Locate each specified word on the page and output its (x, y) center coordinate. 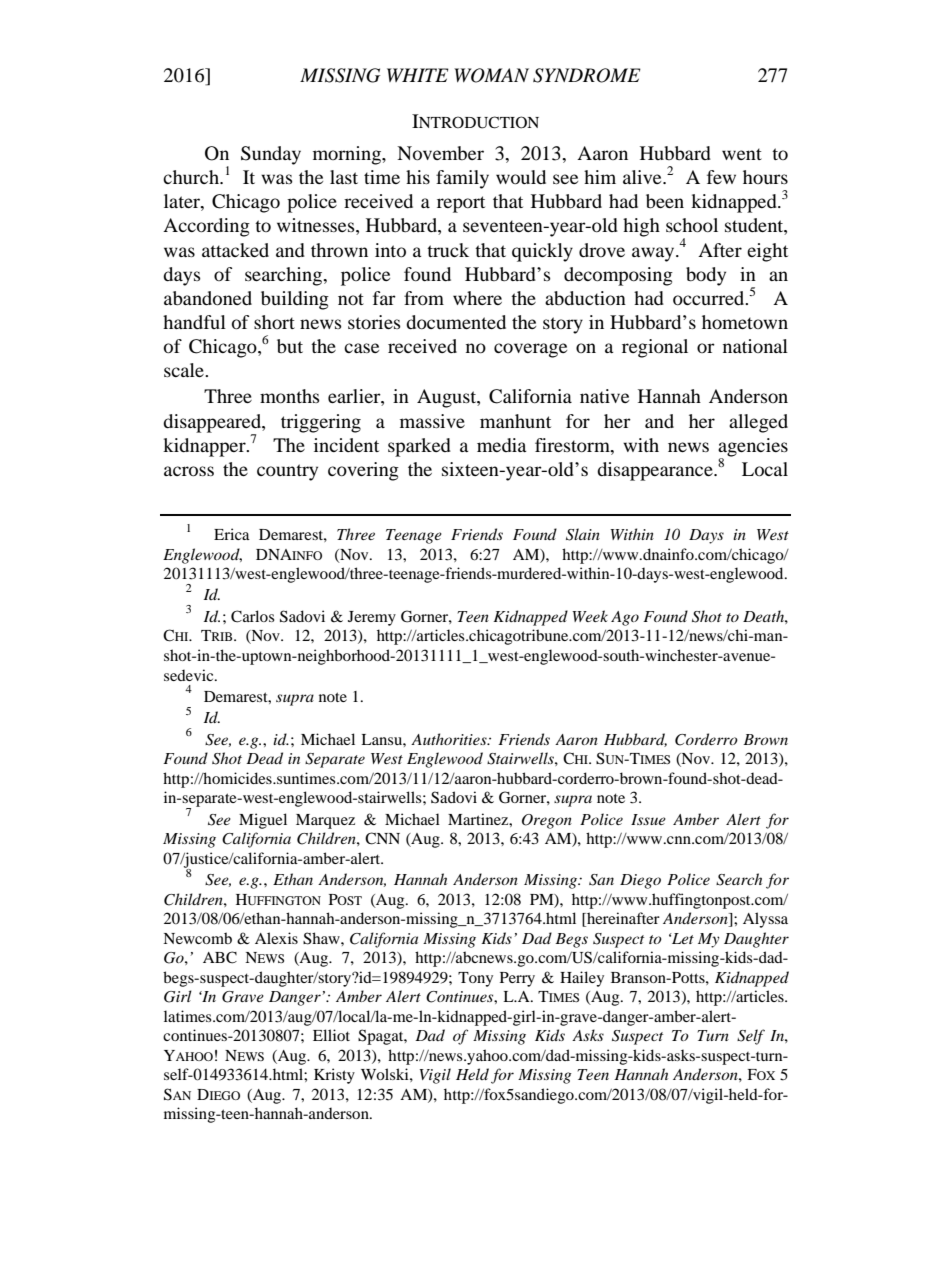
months (290, 396)
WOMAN (491, 75)
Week (590, 616)
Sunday (271, 155)
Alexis (276, 938)
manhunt (515, 421)
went (742, 154)
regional (655, 348)
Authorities (450, 739)
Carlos (253, 616)
